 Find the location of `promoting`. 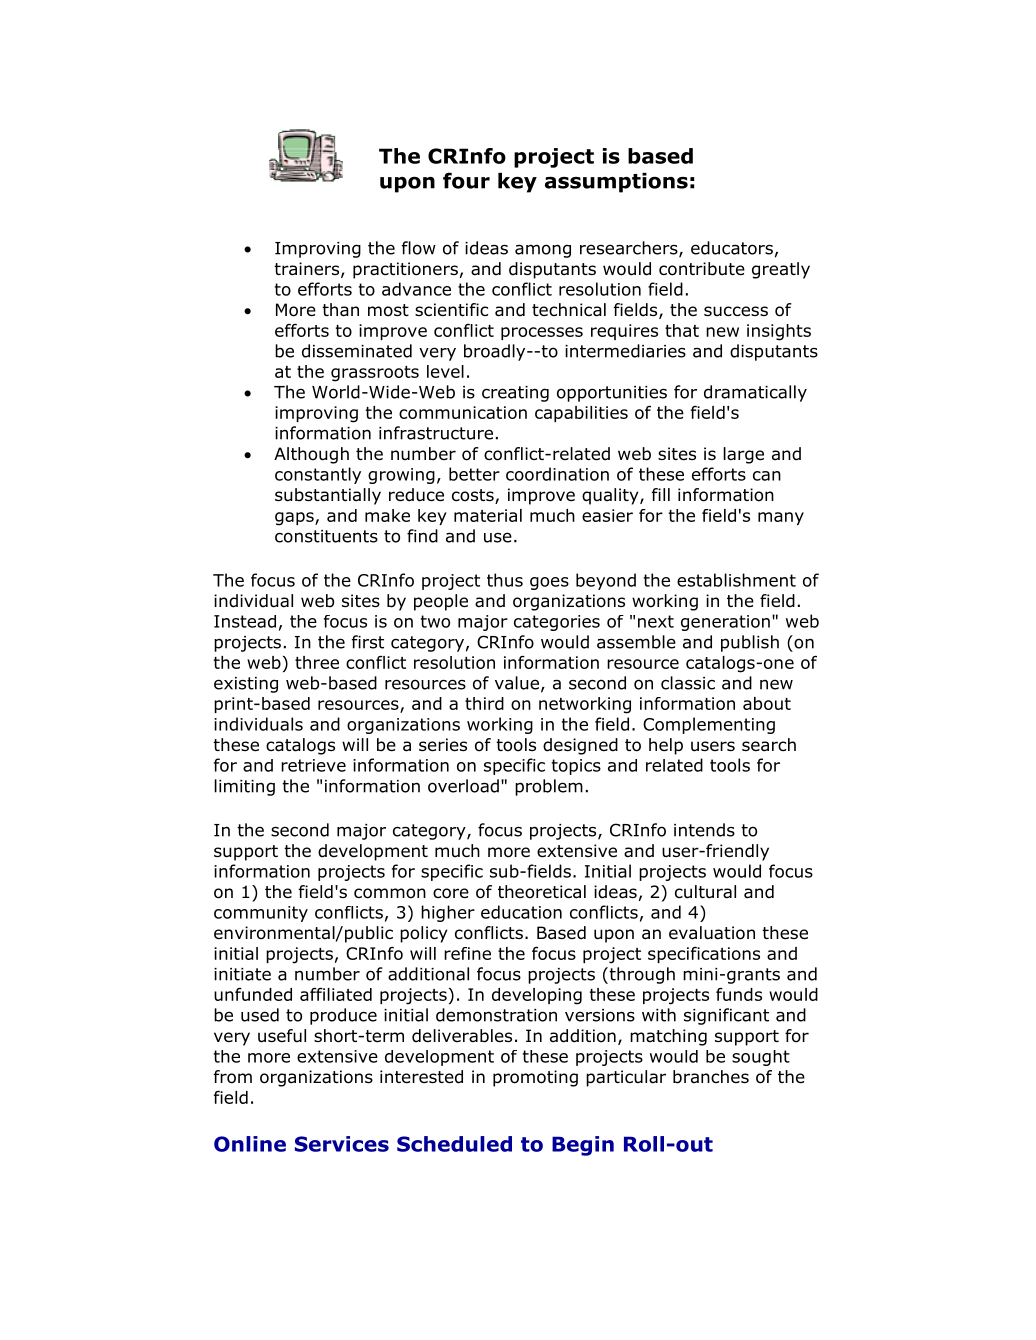

promoting is located at coordinates (535, 1078).
